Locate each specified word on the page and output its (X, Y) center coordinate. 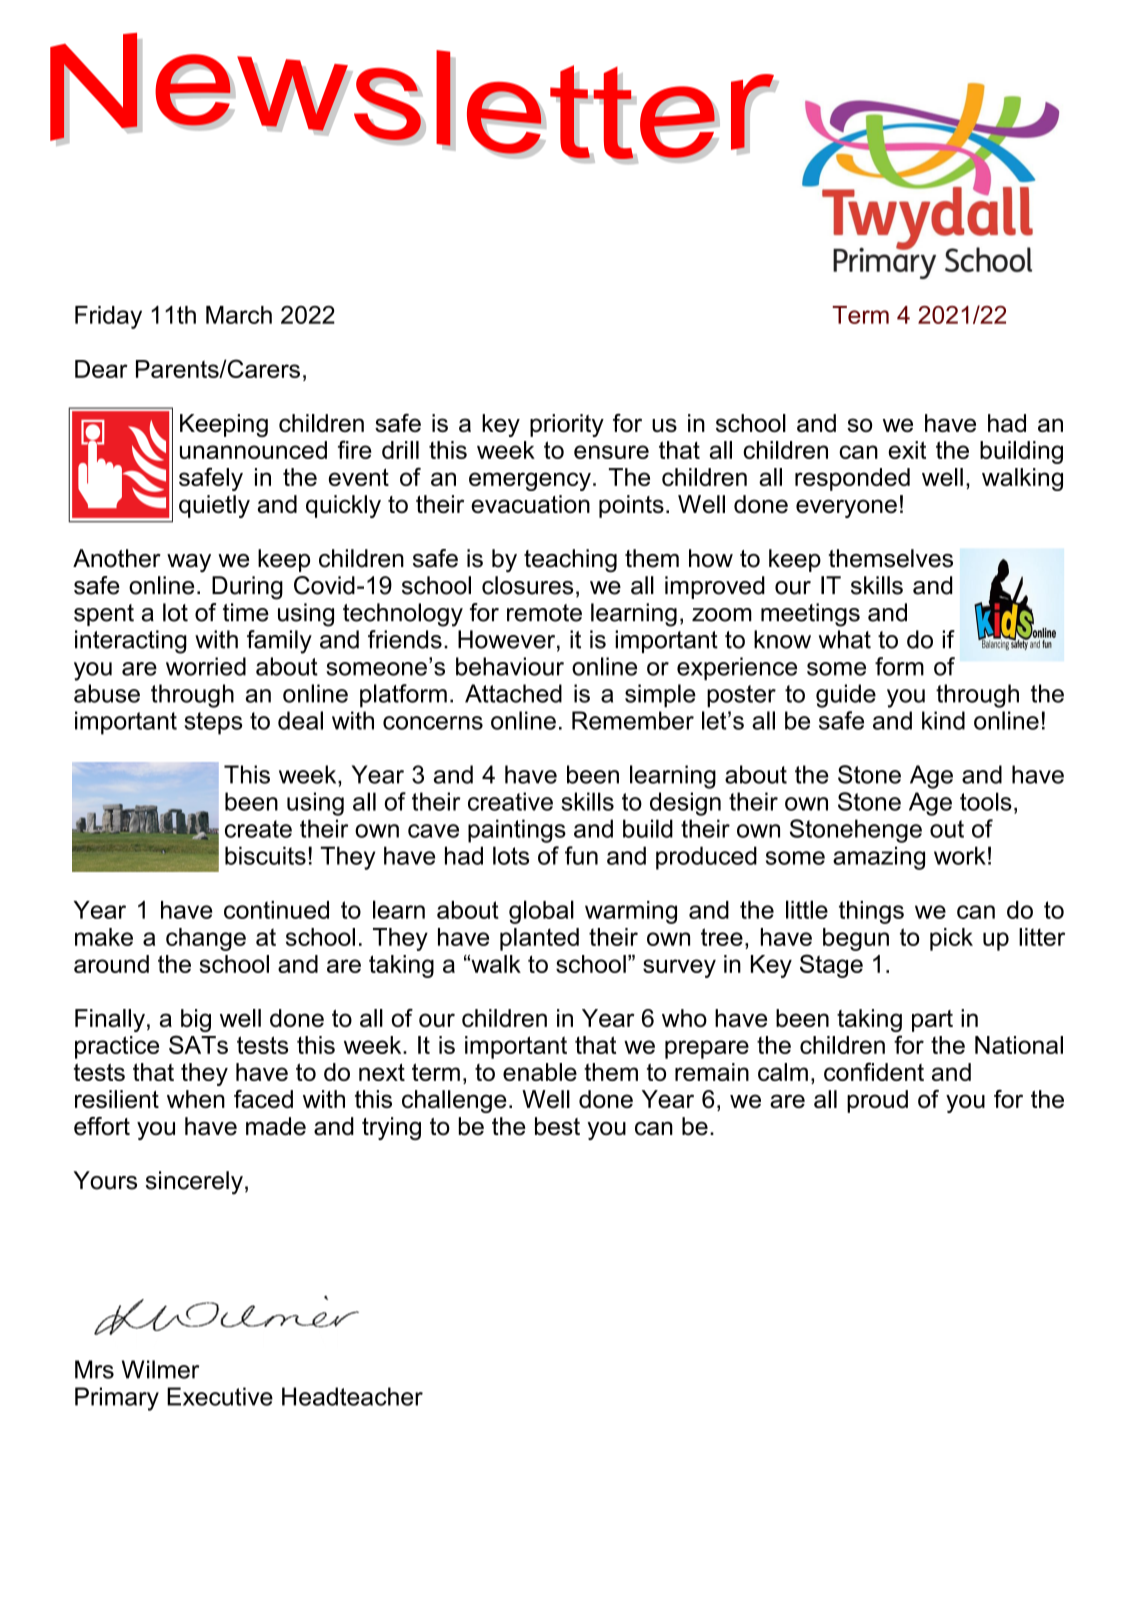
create (258, 829)
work (960, 855)
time (246, 612)
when (196, 1099)
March (239, 315)
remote (544, 613)
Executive (220, 1396)
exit (907, 450)
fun (581, 855)
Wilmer (160, 1369)
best (557, 1126)
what (845, 639)
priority (567, 425)
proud (877, 1101)
